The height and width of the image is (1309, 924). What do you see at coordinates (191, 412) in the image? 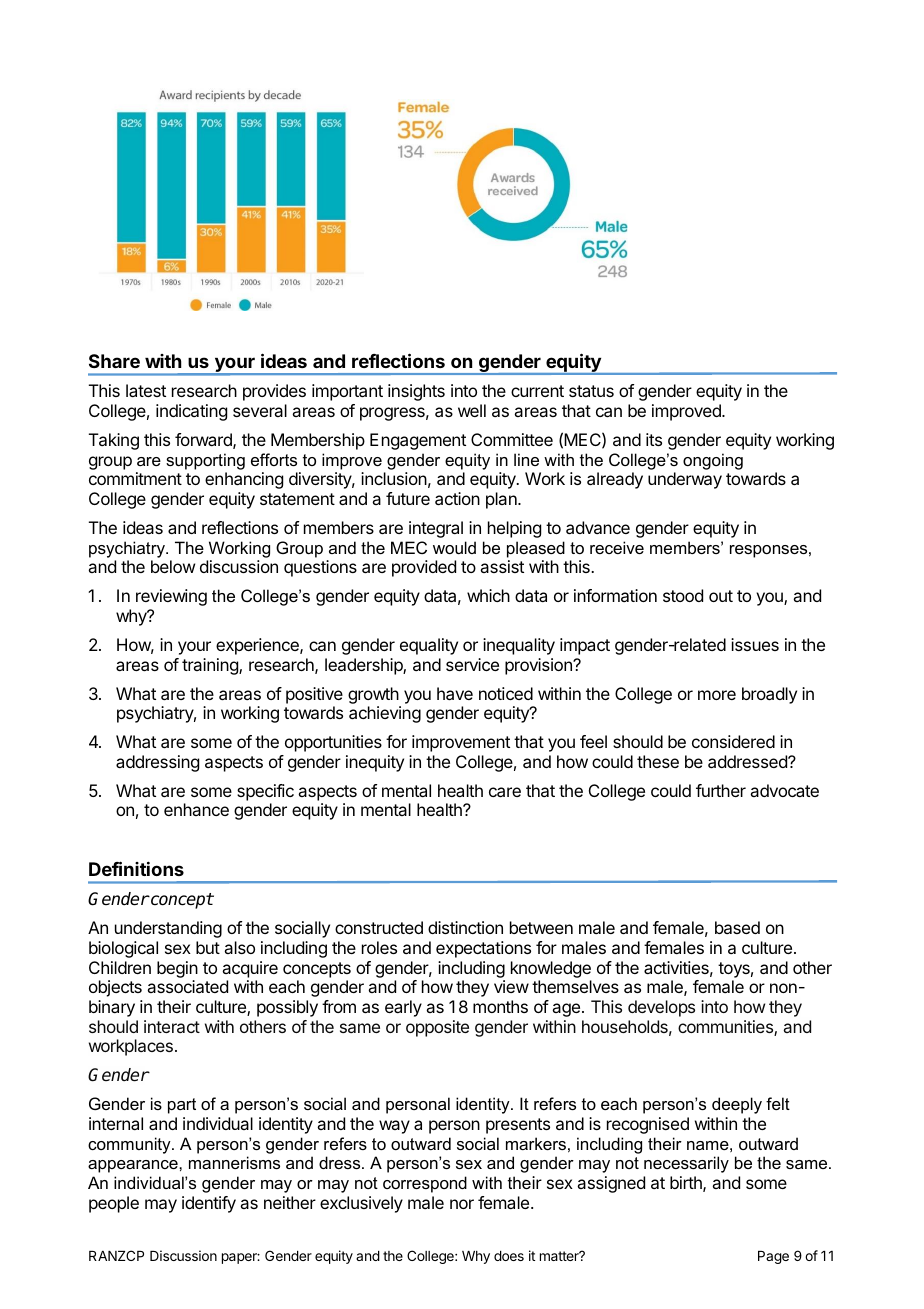
I see `indicating` at bounding box center [191, 412].
